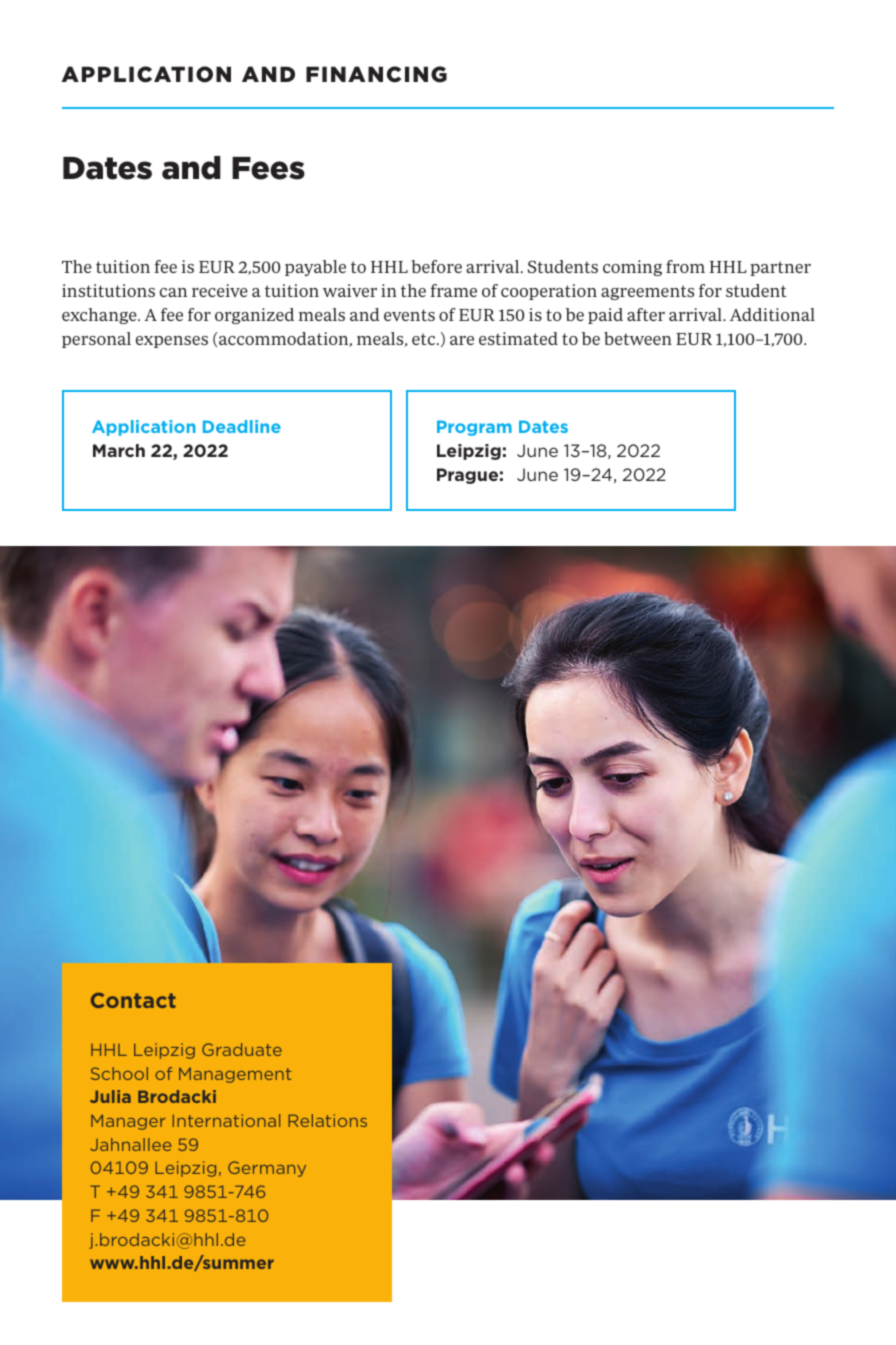 This screenshot has height=1345, width=896. Describe the element at coordinates (226, 1120) in the screenshot. I see `International` at that location.
